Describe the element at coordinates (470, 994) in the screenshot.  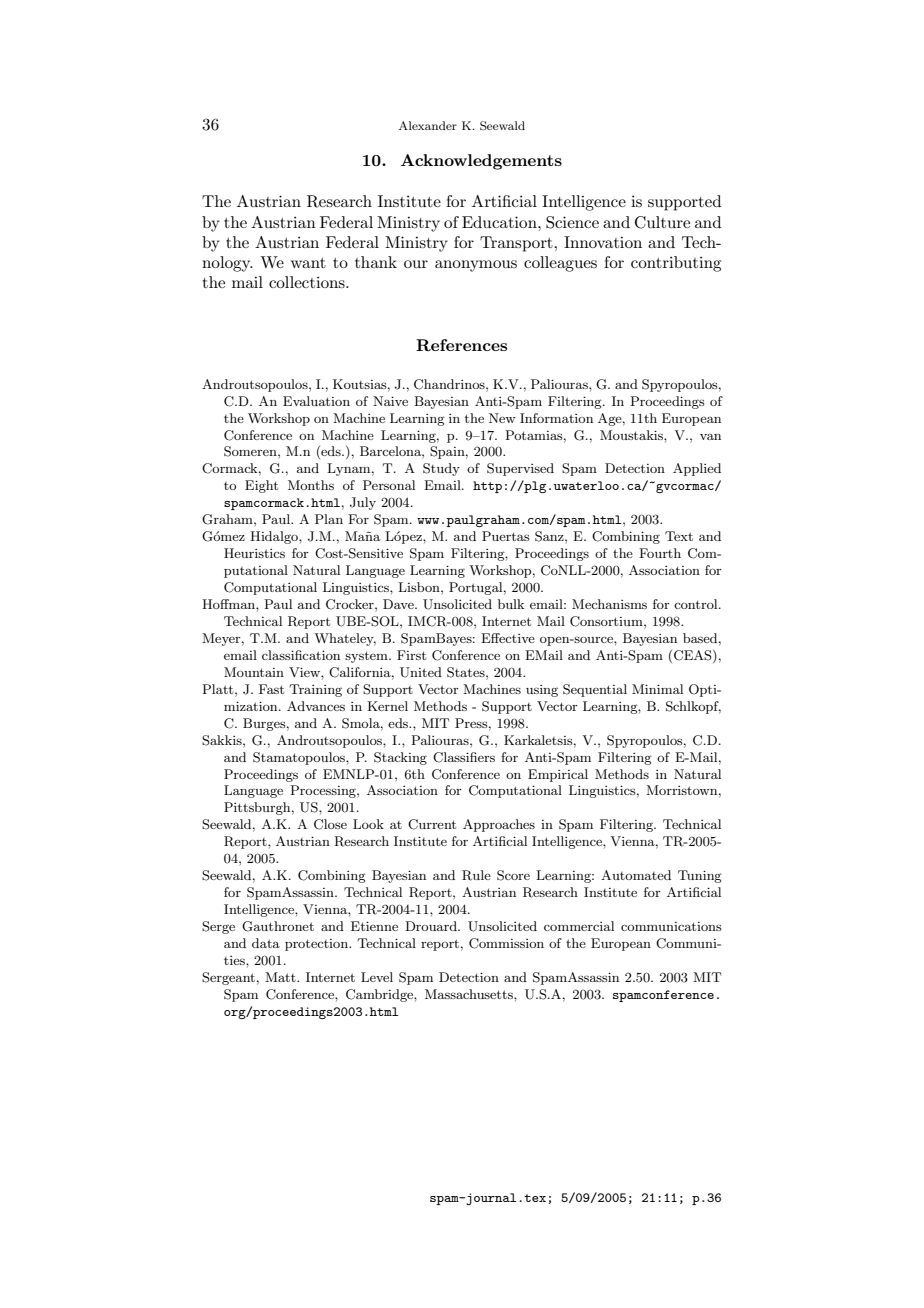
I see `Massachusetts` at that location.
